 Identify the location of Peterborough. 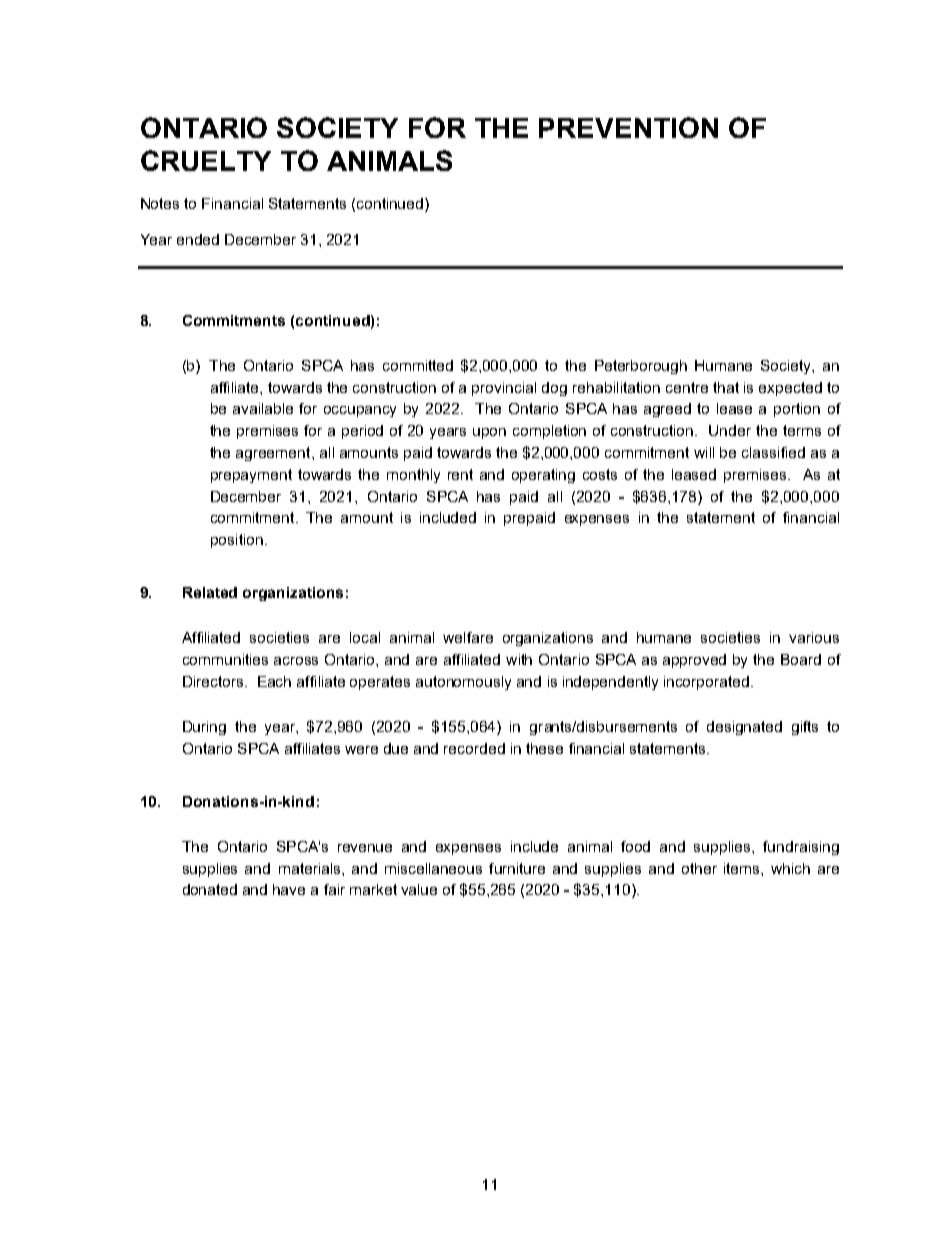
(641, 367).
